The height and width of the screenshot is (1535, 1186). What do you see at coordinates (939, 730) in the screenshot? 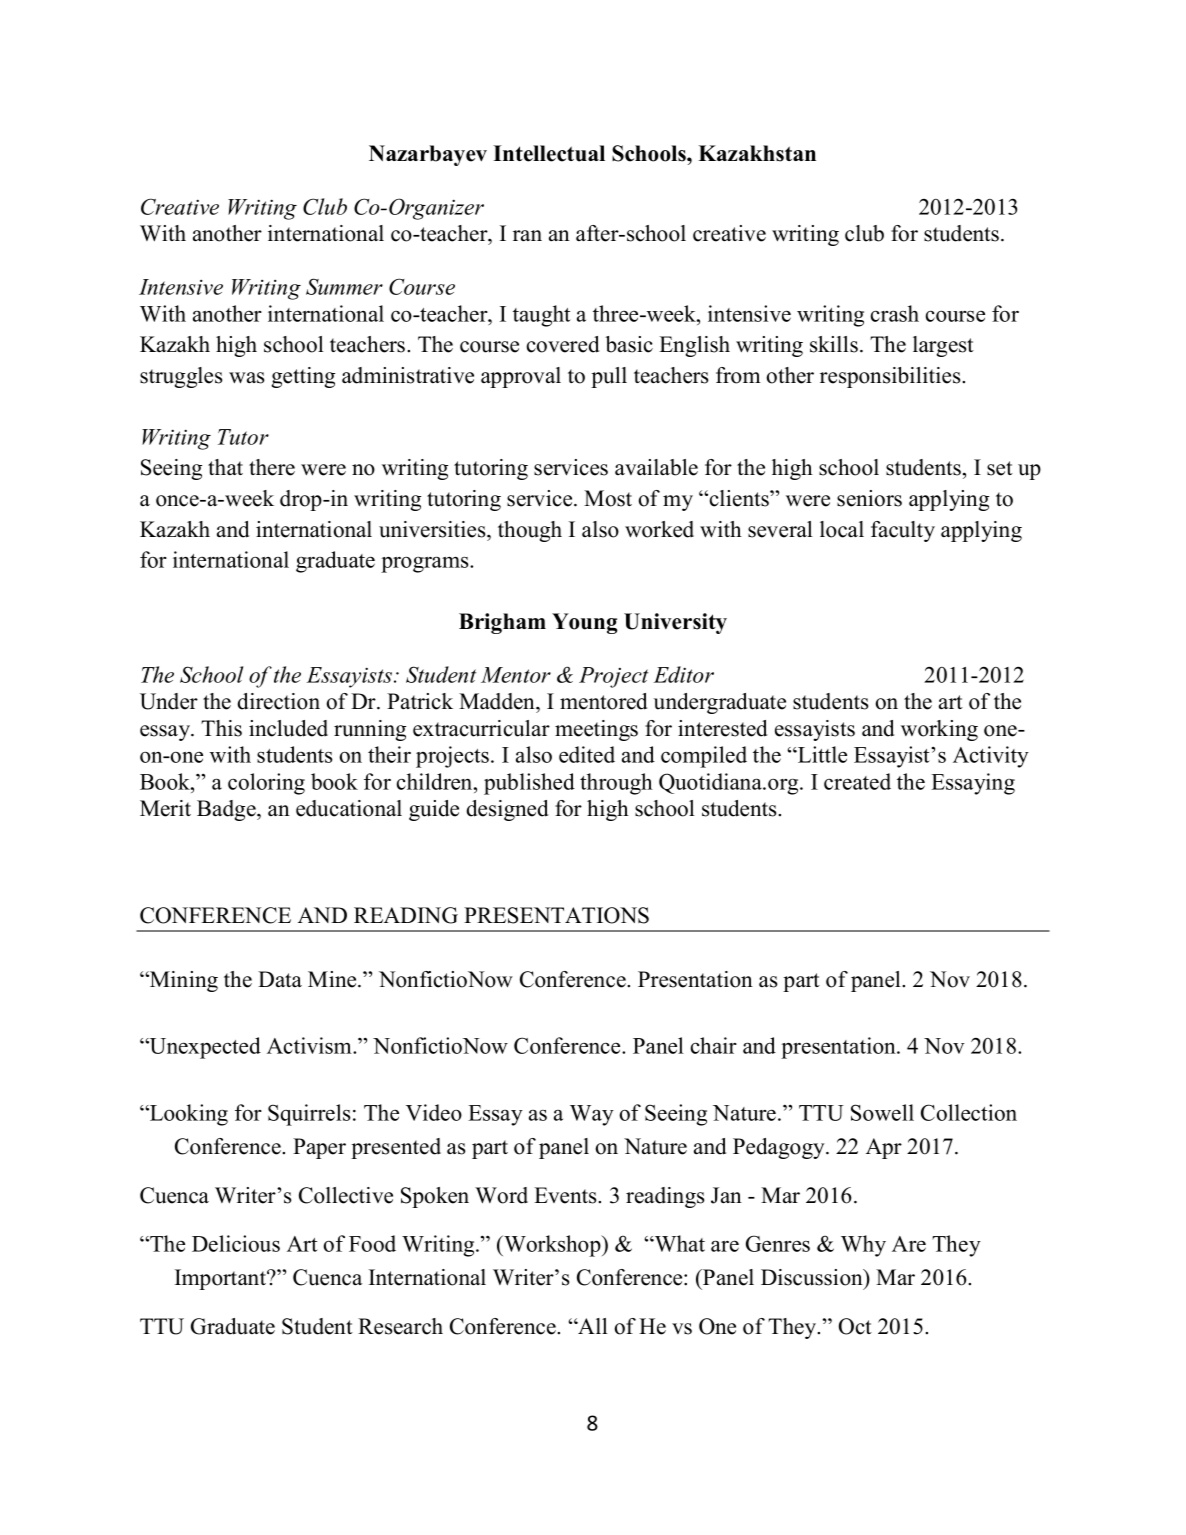
I see `working` at bounding box center [939, 730].
